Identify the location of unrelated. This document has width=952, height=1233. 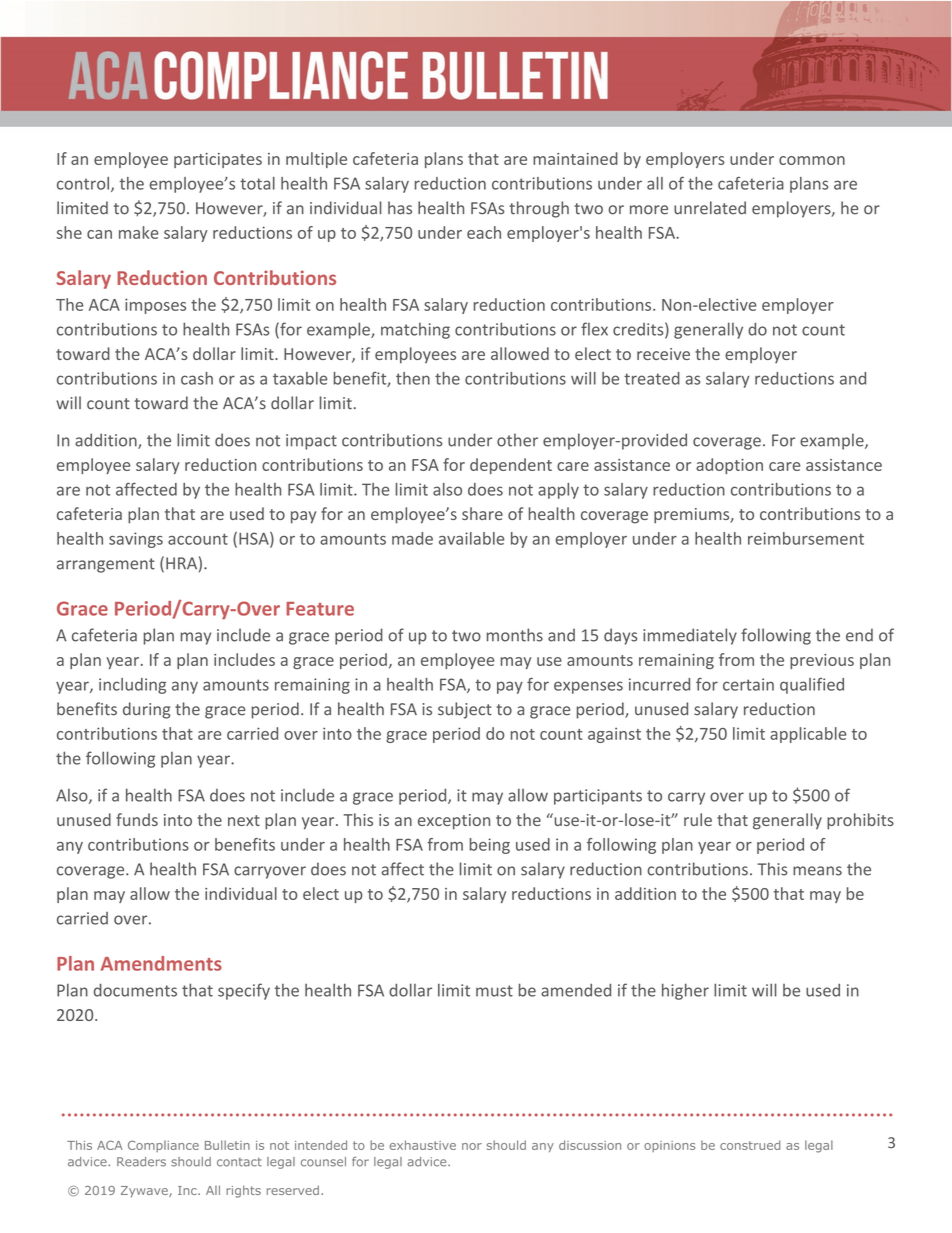
(710, 208).
